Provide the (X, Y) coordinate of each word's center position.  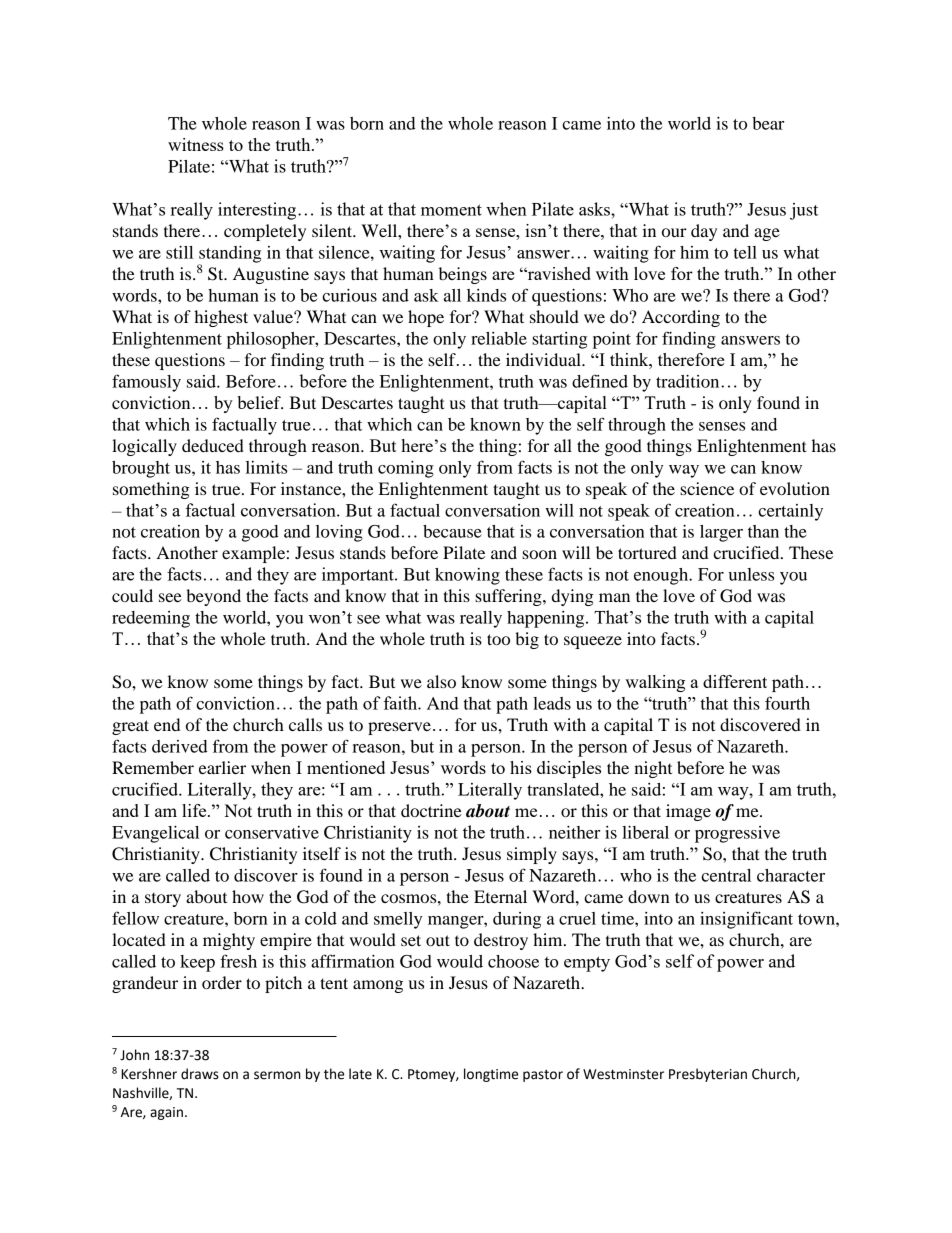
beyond (213, 597)
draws (200, 1074)
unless (751, 574)
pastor (543, 1076)
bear (768, 123)
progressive (737, 834)
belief (260, 402)
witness (196, 144)
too (498, 639)
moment (451, 210)
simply (532, 855)
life (195, 810)
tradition (689, 381)
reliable (499, 338)
